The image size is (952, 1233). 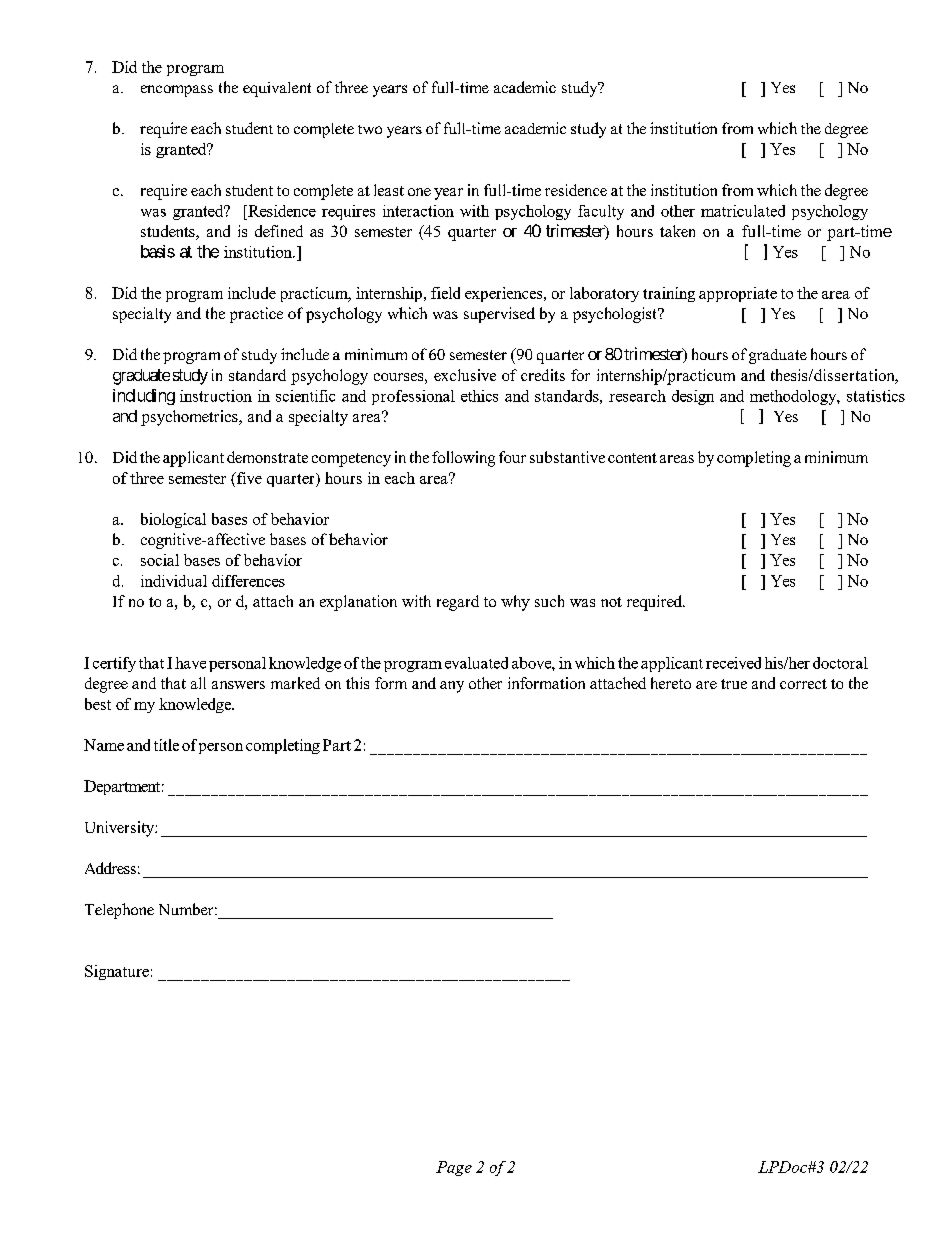 What do you see at coordinates (370, 129) in the image?
I see `two` at bounding box center [370, 129].
